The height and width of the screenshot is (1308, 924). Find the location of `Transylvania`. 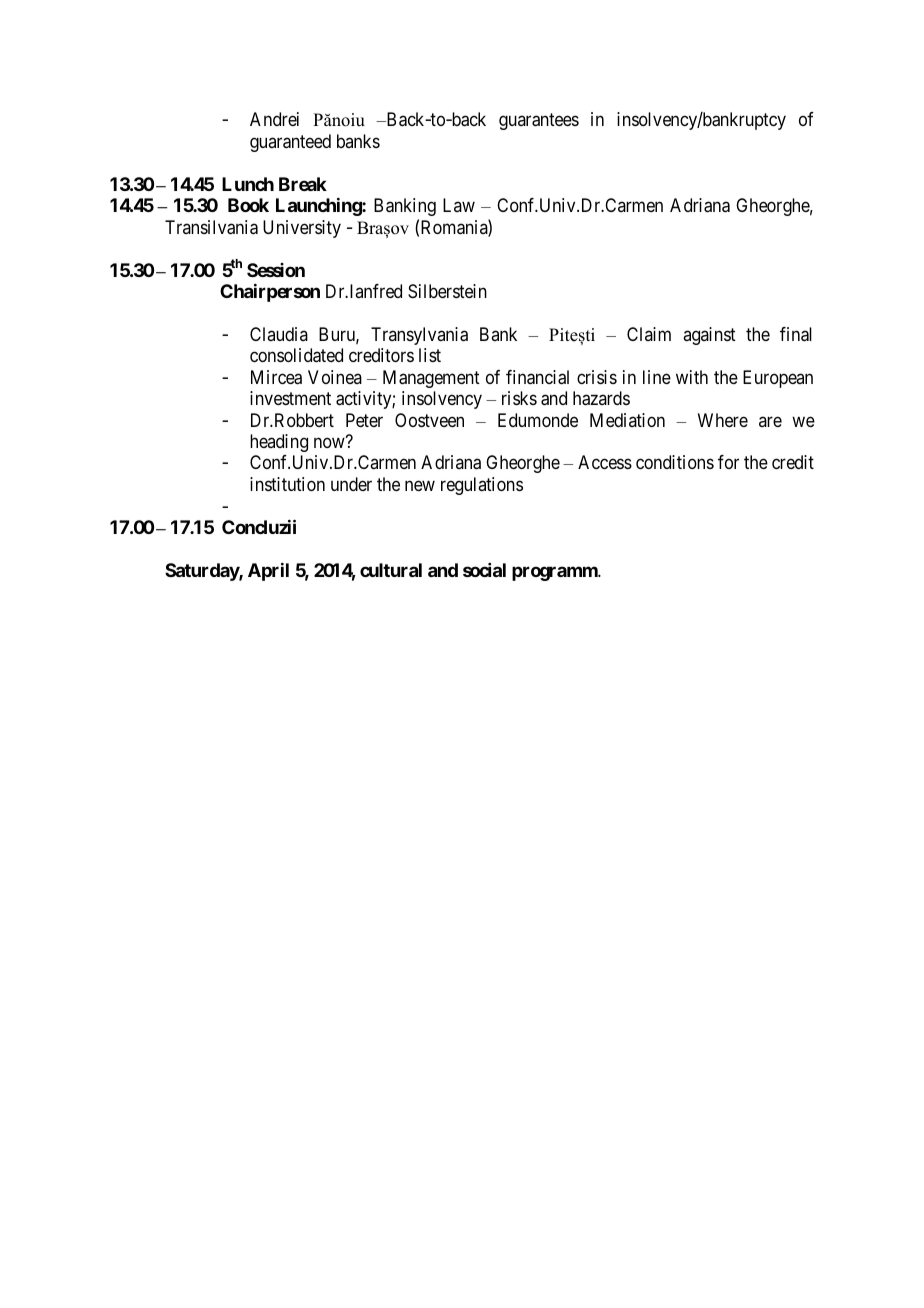

Transylvania is located at coordinates (419, 336).
